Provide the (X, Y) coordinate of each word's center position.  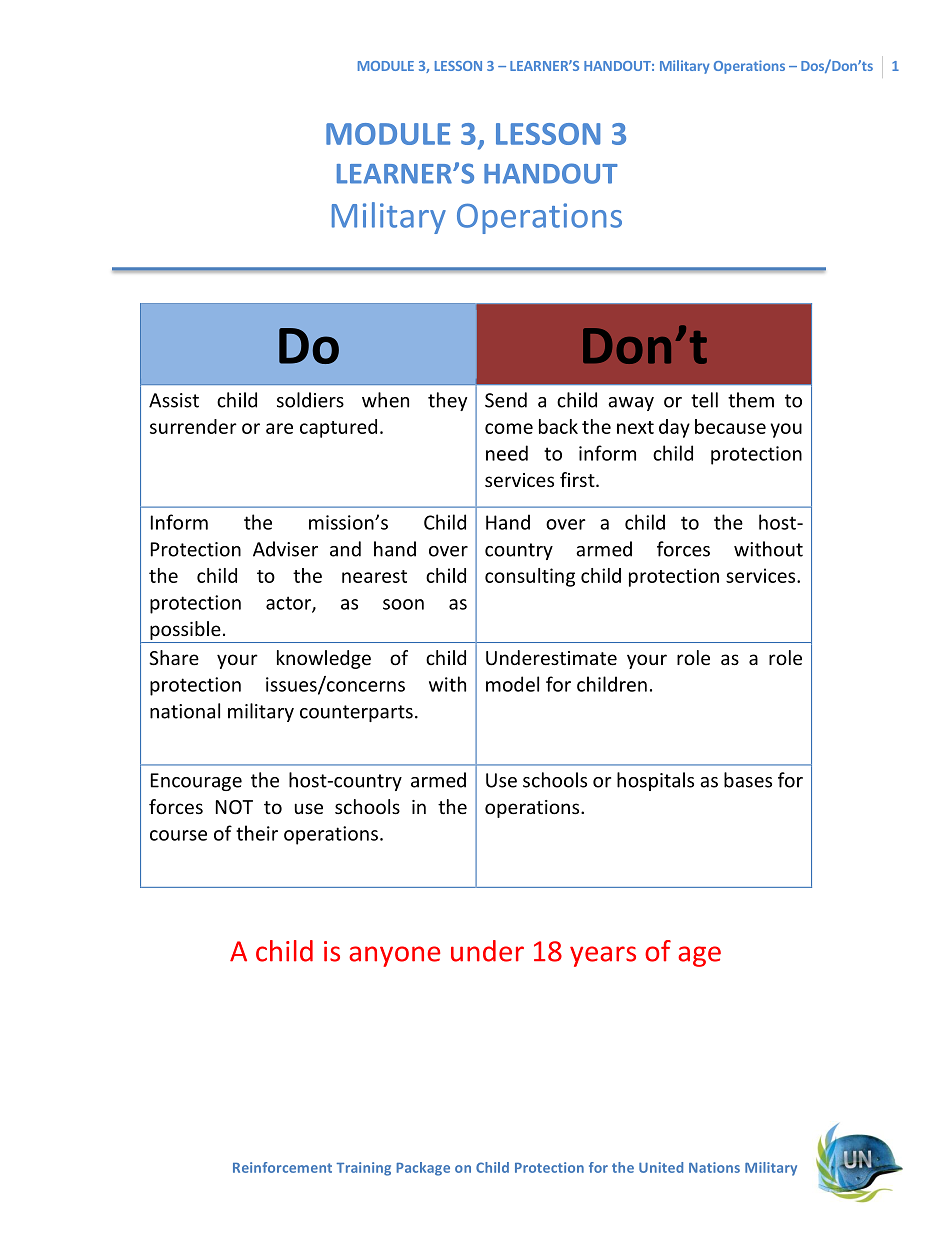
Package (423, 1169)
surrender (193, 426)
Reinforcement (282, 1167)
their (257, 833)
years (603, 956)
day (674, 428)
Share (174, 657)
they (447, 401)
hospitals (655, 781)
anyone (394, 956)
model (512, 684)
